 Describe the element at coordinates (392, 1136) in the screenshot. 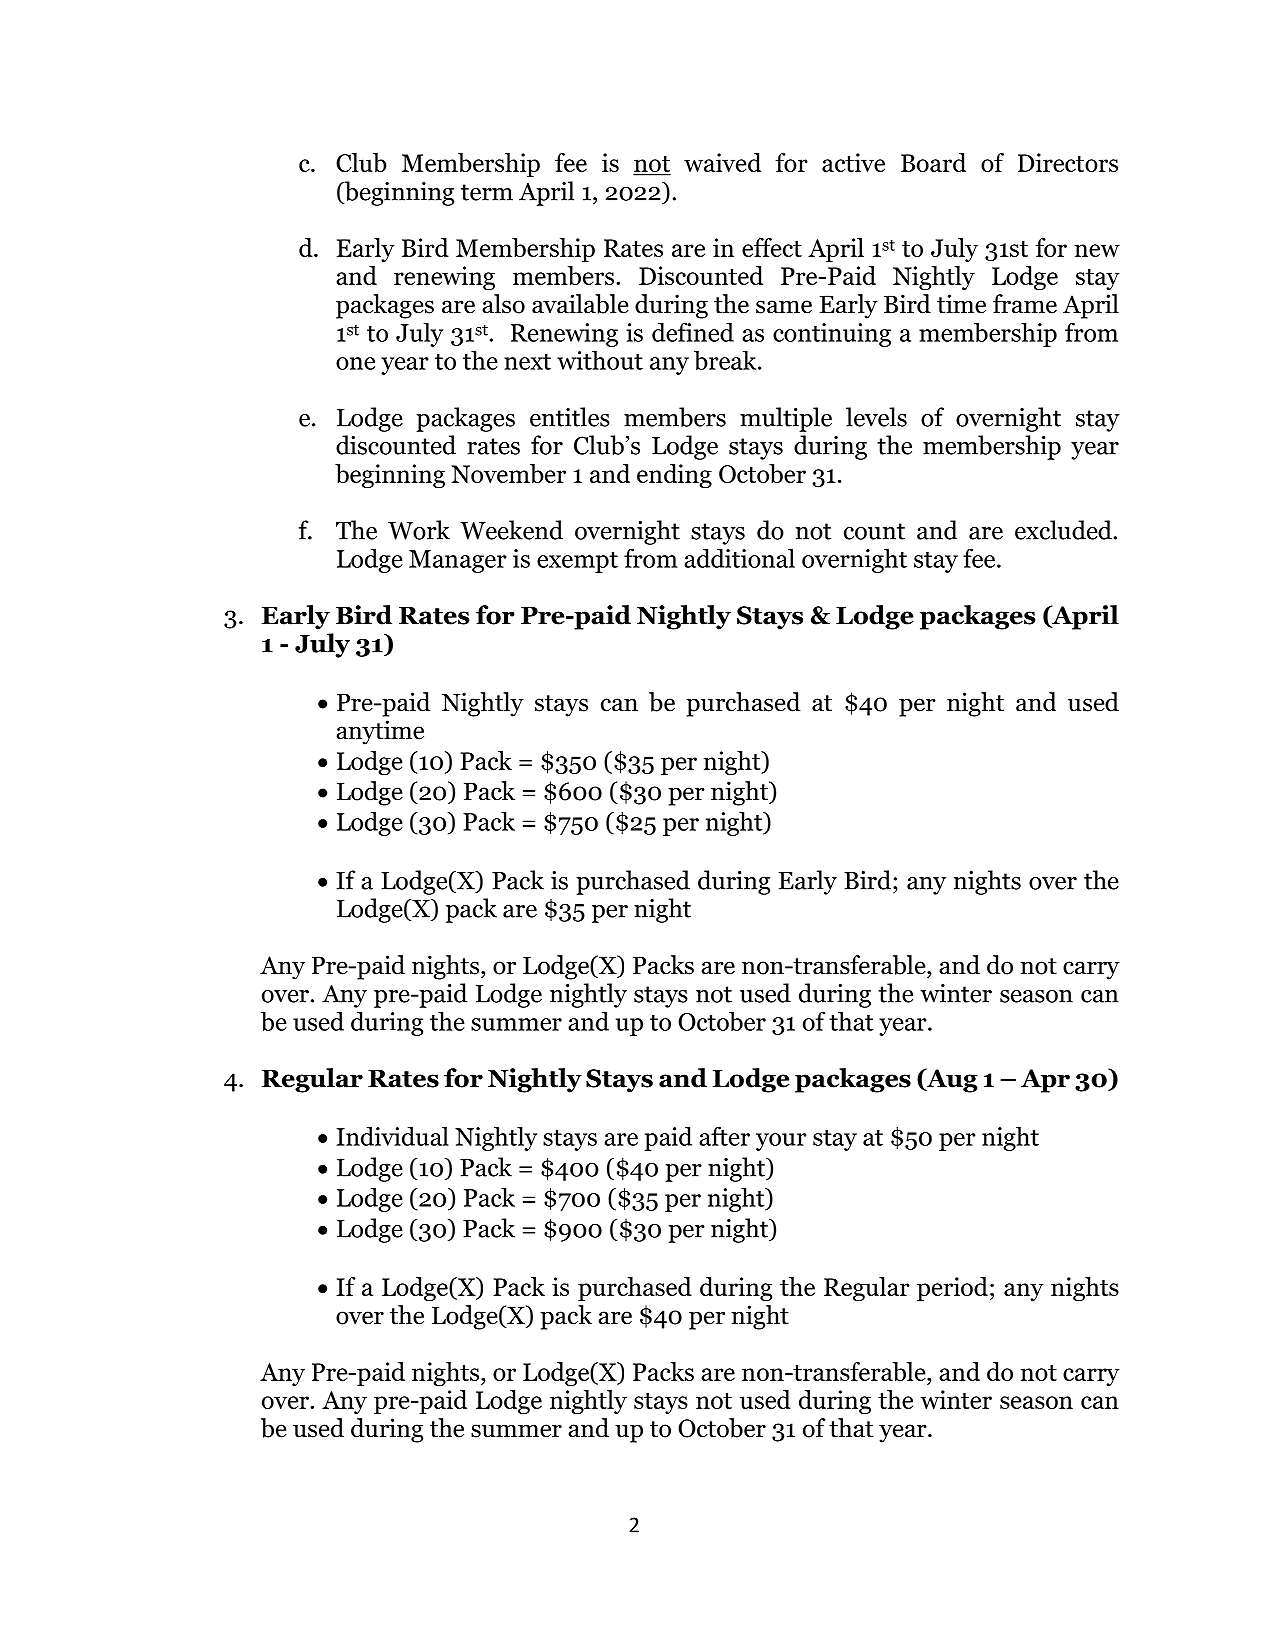

I see `Individual` at that location.
